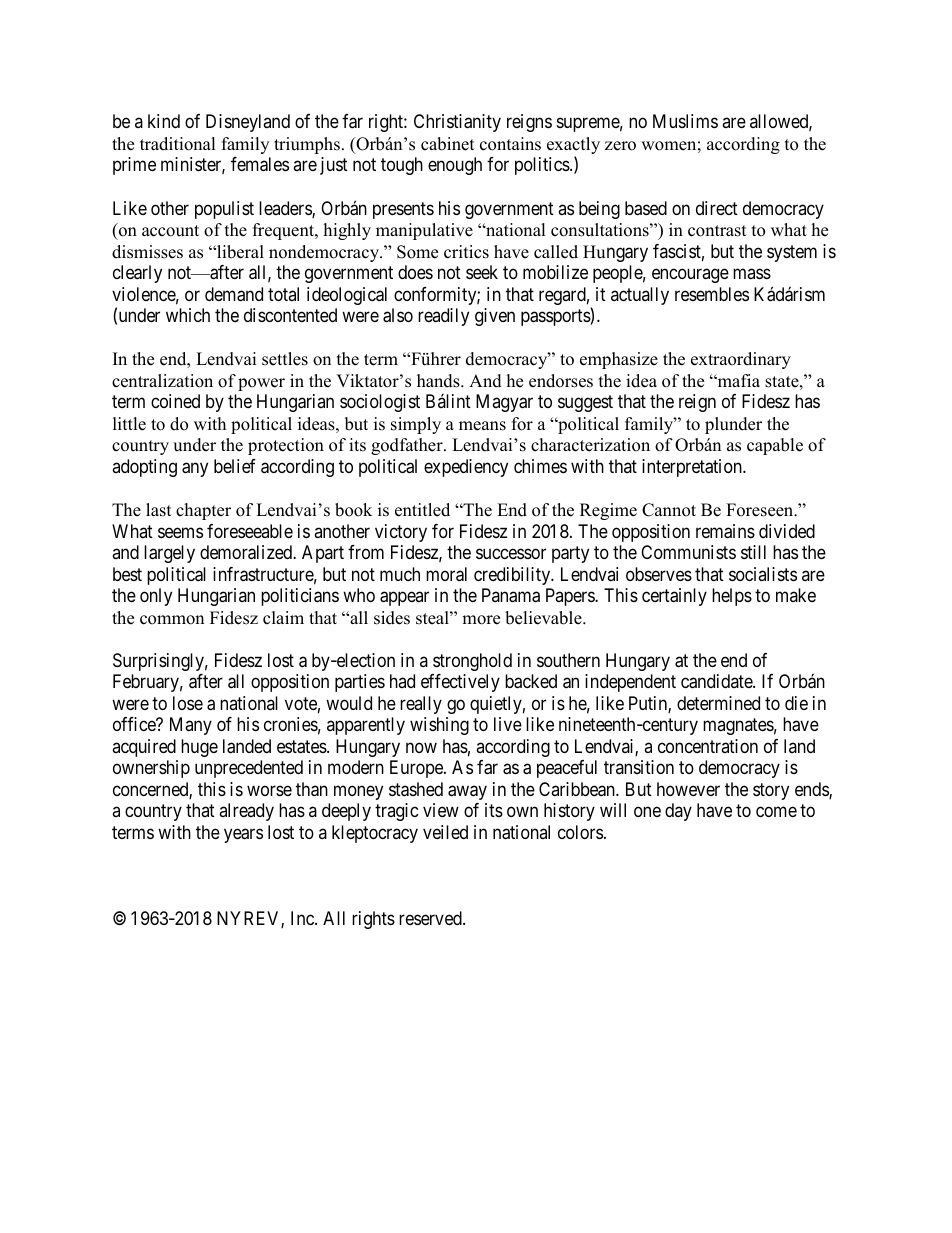 The width and height of the screenshot is (952, 1233). Describe the element at coordinates (482, 426) in the screenshot. I see `means` at that location.
